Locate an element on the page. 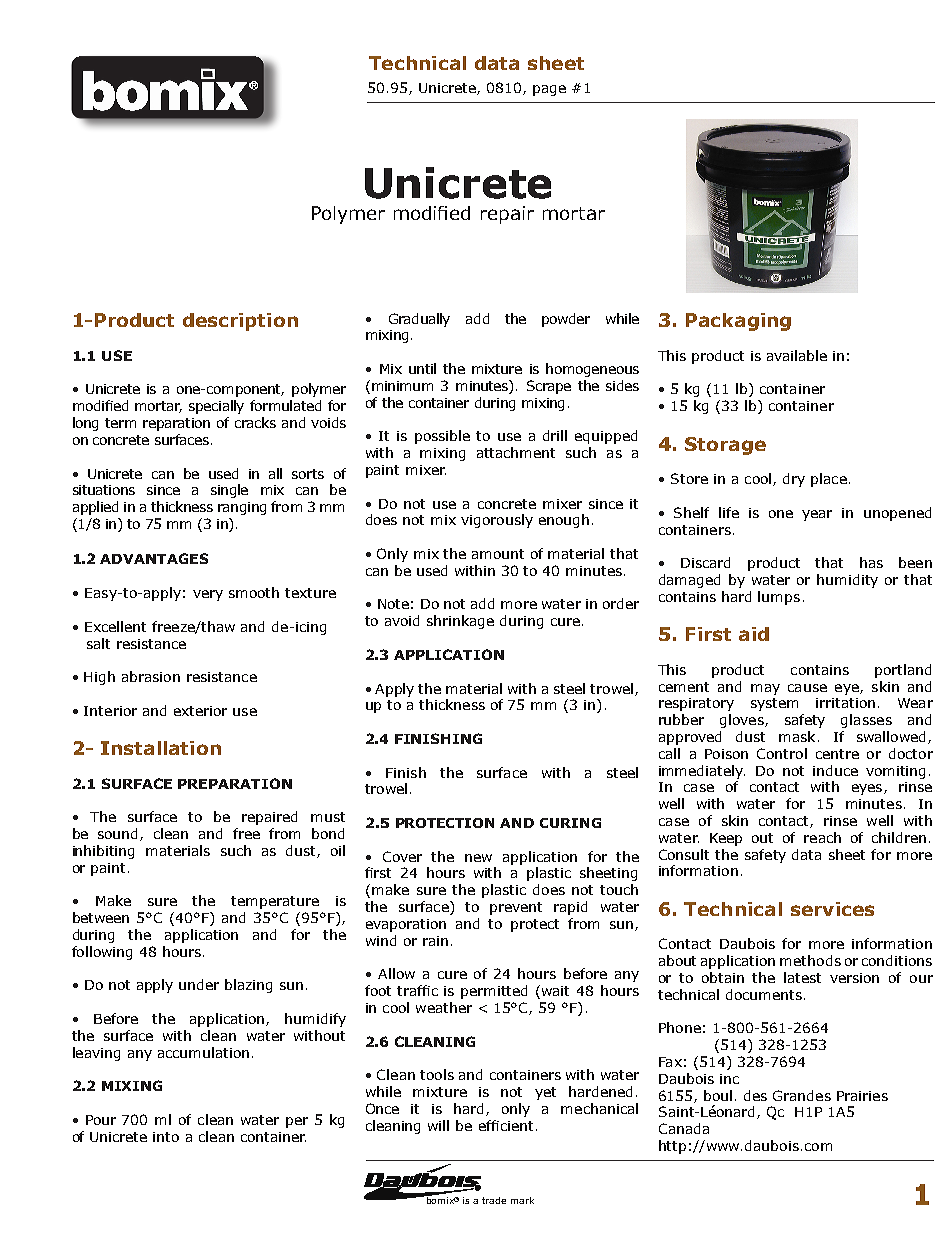 The width and height of the page is (952, 1233). into is located at coordinates (166, 1137).
